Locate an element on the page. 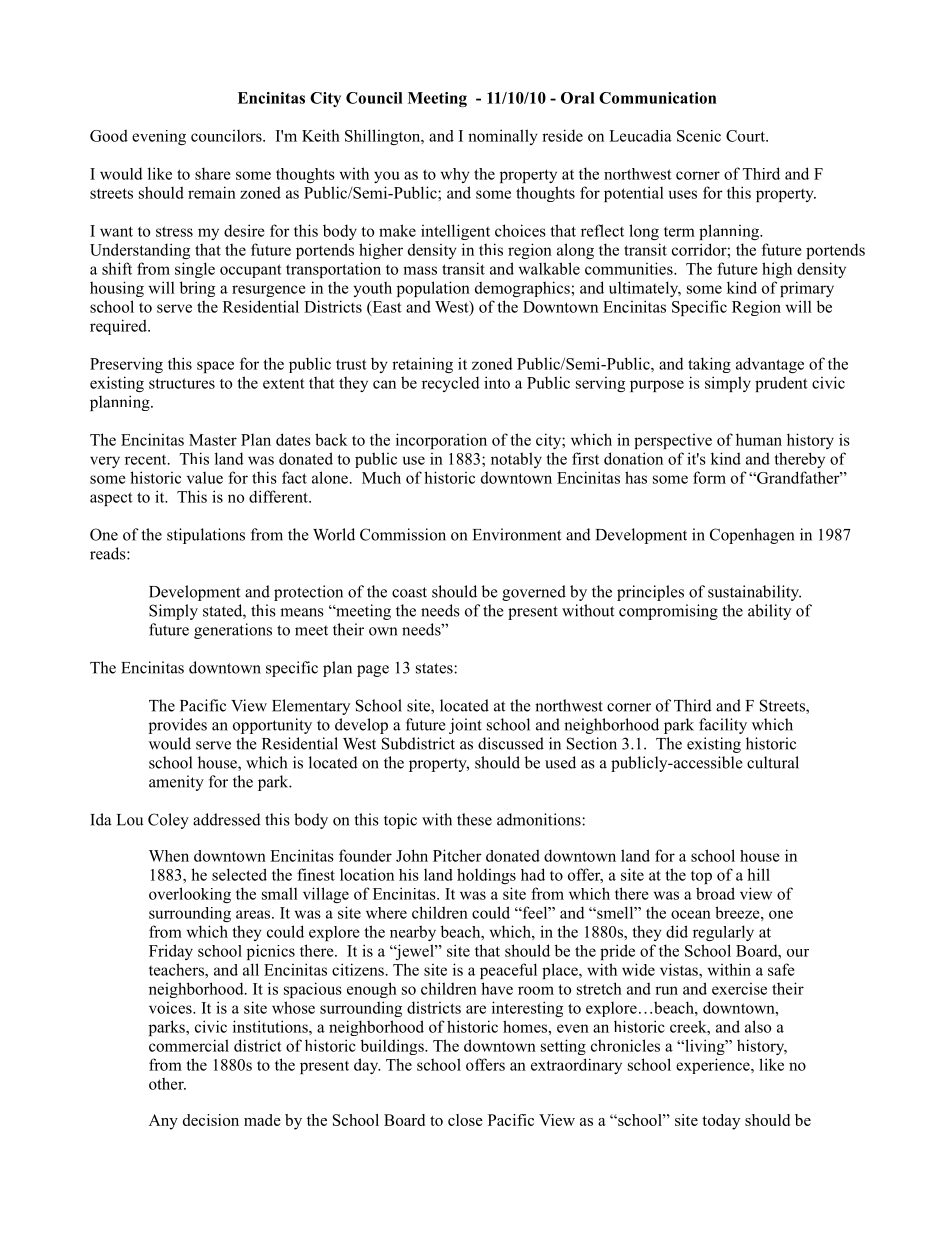 The width and height of the page is (952, 1233). nominally is located at coordinates (503, 137).
